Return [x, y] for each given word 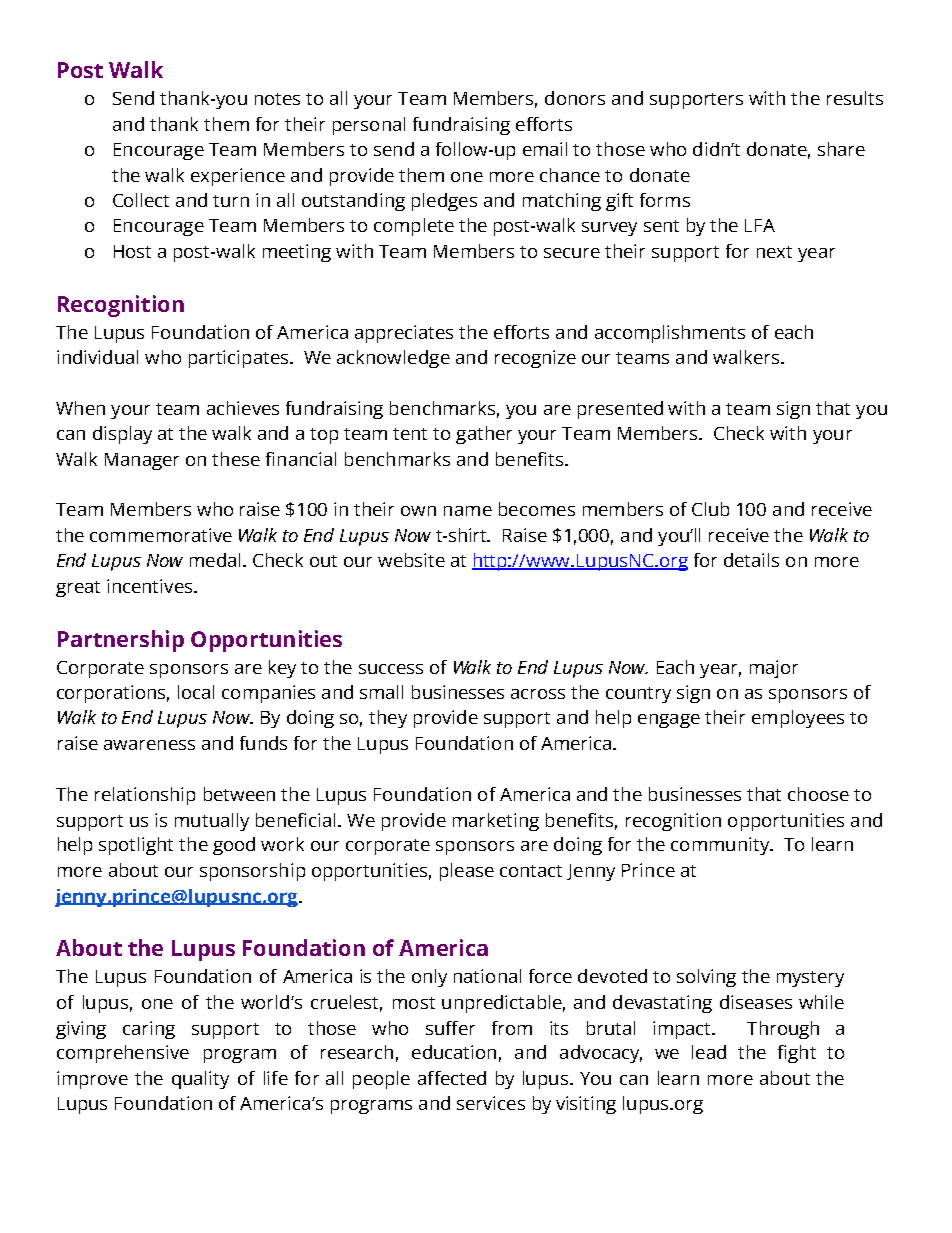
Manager [142, 461]
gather [484, 435]
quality [200, 1080]
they [388, 719]
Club [710, 509]
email [545, 149]
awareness [149, 745]
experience [238, 177]
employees [798, 719]
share [841, 149]
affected [452, 1078]
